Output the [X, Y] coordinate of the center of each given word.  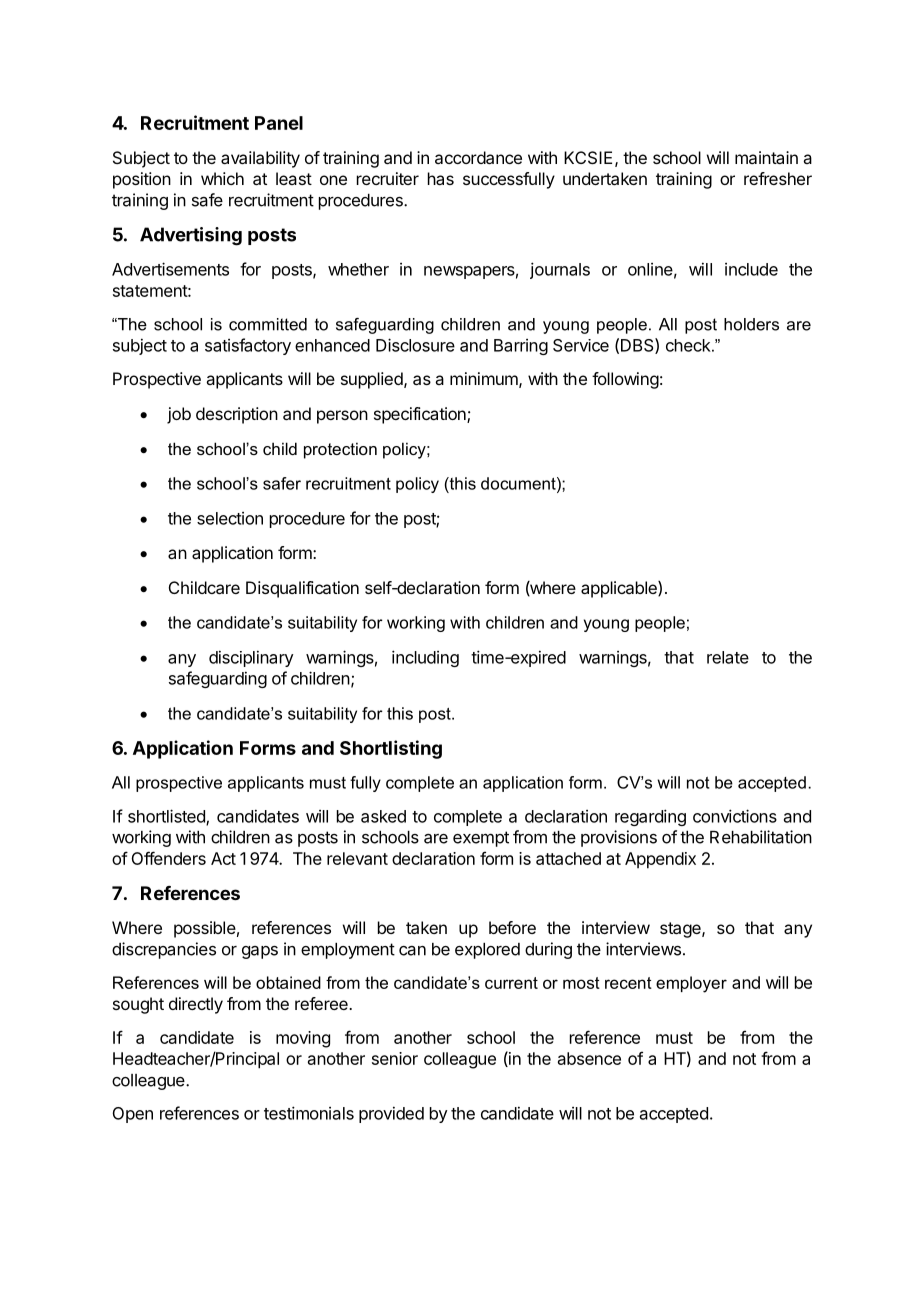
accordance [478, 157]
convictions [735, 816]
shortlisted [167, 817]
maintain [766, 157]
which [222, 178]
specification [421, 415]
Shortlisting [391, 749]
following [625, 380]
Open [133, 1115]
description [237, 415]
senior [395, 1058]
